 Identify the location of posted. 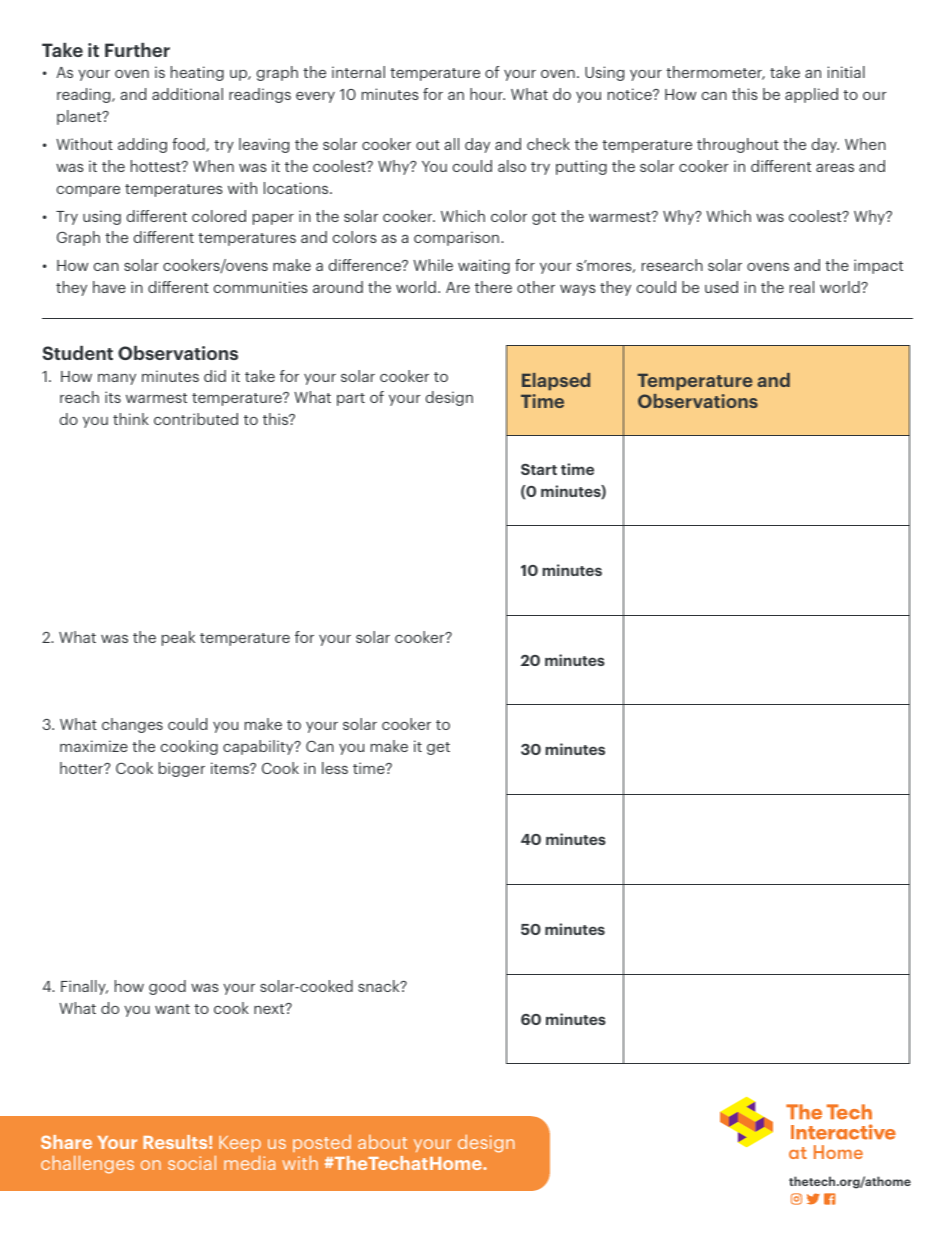
(322, 1143).
